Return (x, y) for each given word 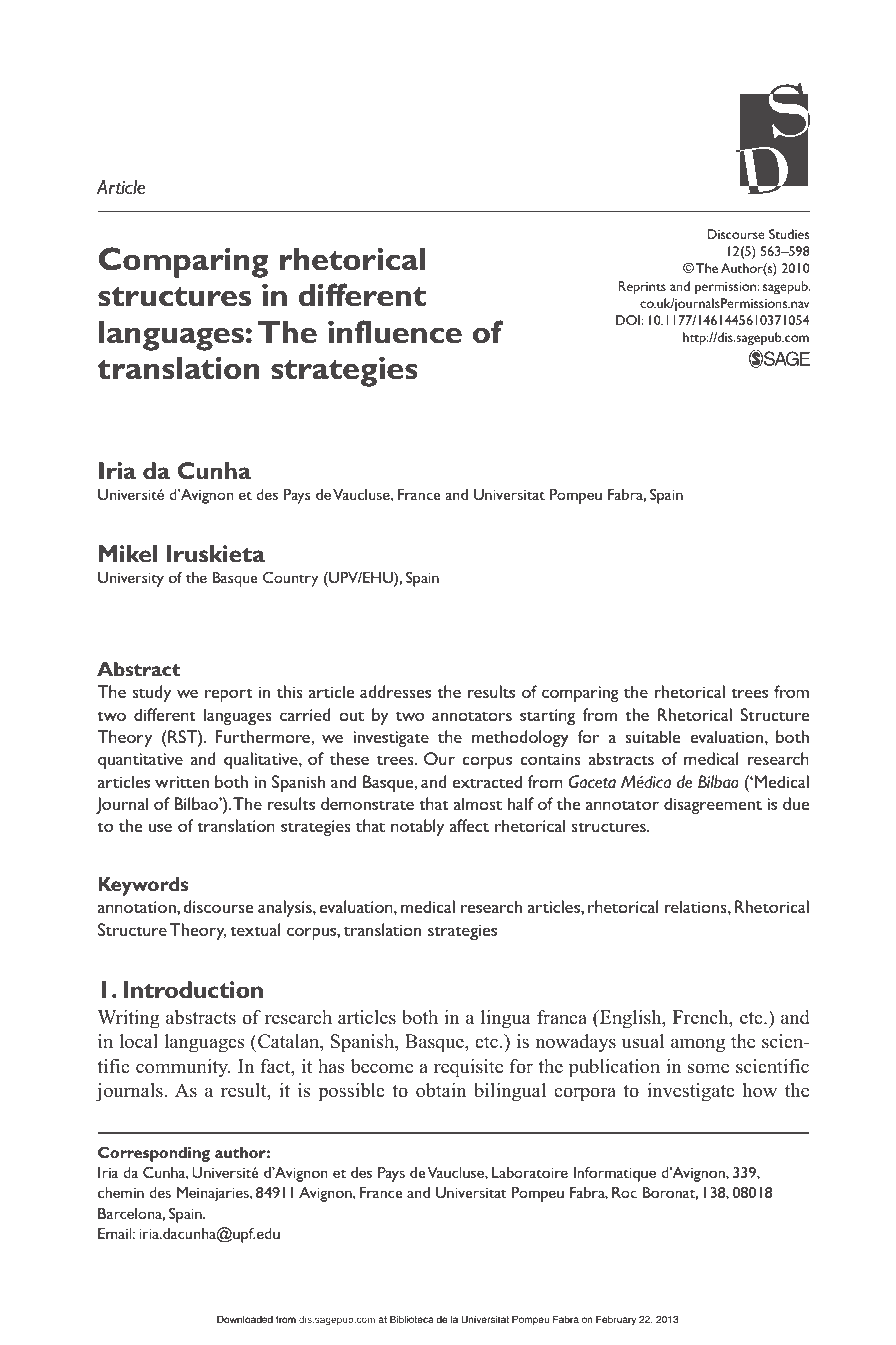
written (182, 782)
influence (395, 332)
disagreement (713, 805)
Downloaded (245, 1319)
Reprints (642, 288)
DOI (629, 320)
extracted (487, 781)
